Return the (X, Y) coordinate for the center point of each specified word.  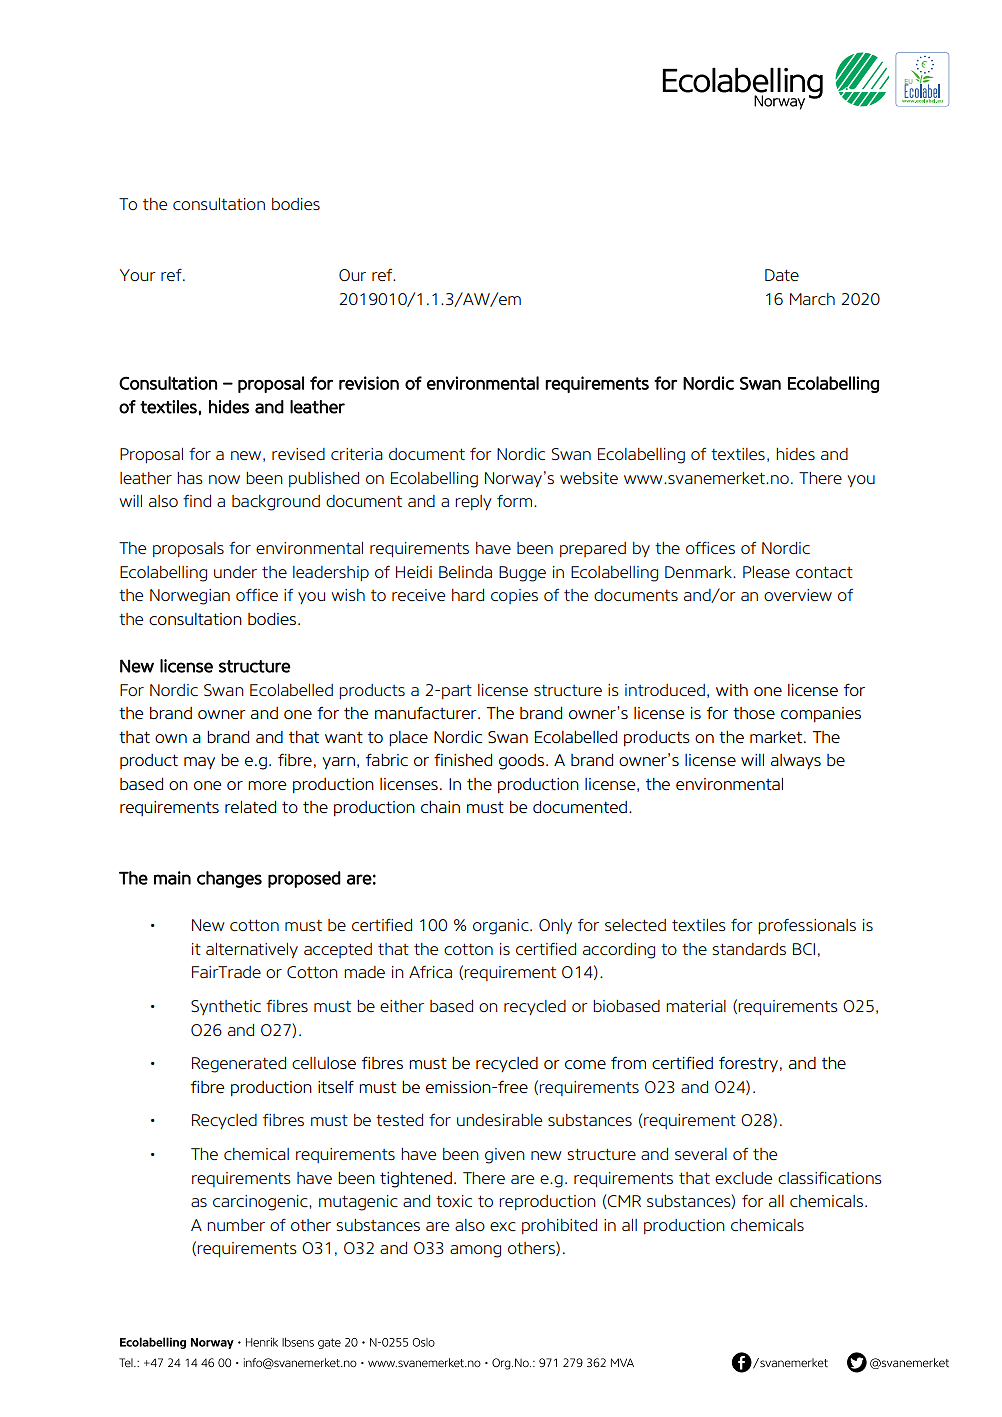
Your (138, 275)
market (777, 737)
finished (463, 760)
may (199, 763)
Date (782, 275)
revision (369, 383)
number (236, 1225)
